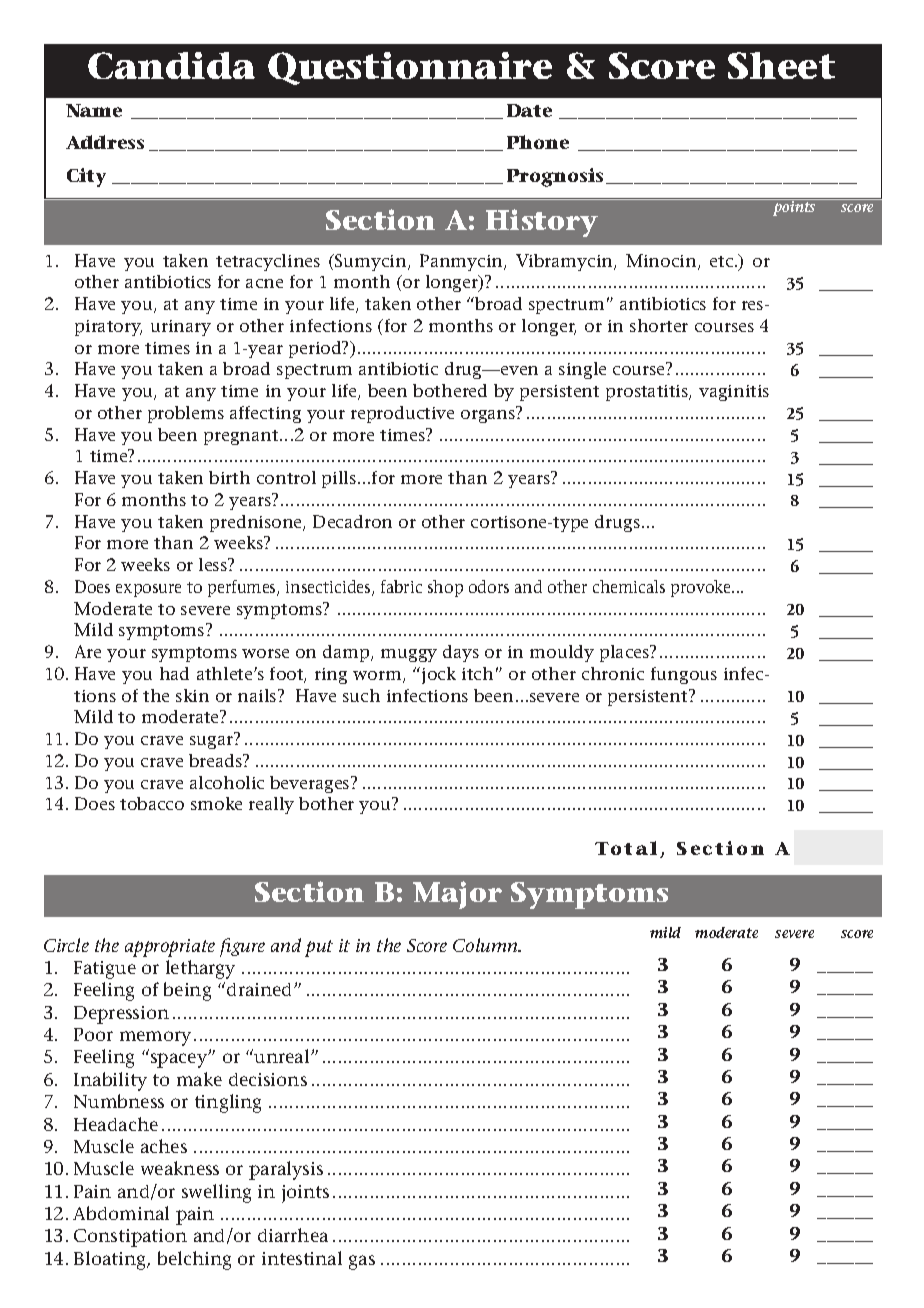 This screenshot has height=1308, width=924. Describe the element at coordinates (362, 1262) in the screenshot. I see `gas` at that location.
